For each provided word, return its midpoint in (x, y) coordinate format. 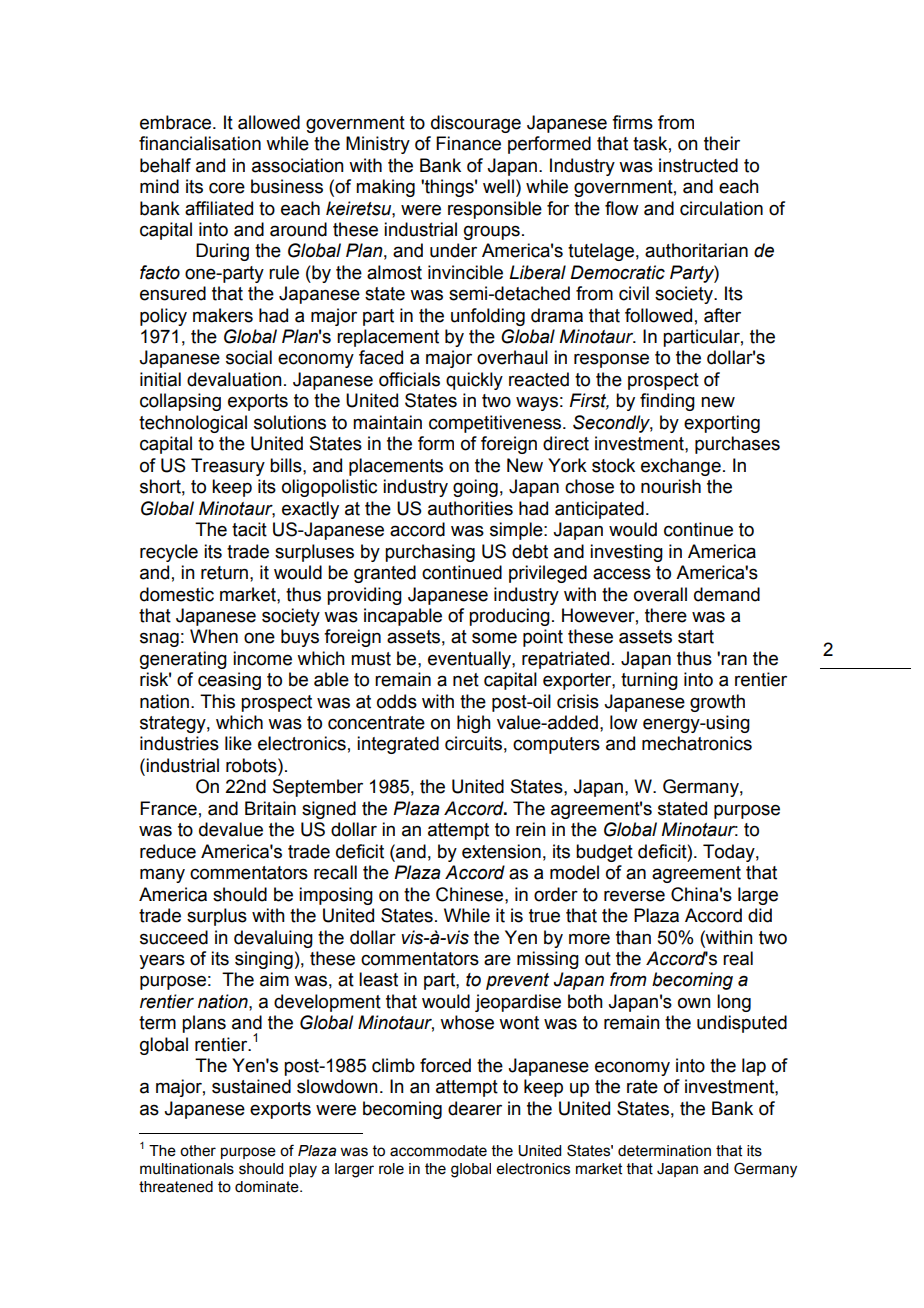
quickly (474, 381)
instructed (698, 165)
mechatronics (697, 743)
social (249, 357)
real (738, 958)
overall (660, 594)
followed (658, 315)
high (474, 724)
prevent (517, 981)
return (224, 573)
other (198, 1151)
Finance (468, 143)
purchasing (430, 553)
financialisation (200, 143)
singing (264, 960)
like (238, 743)
